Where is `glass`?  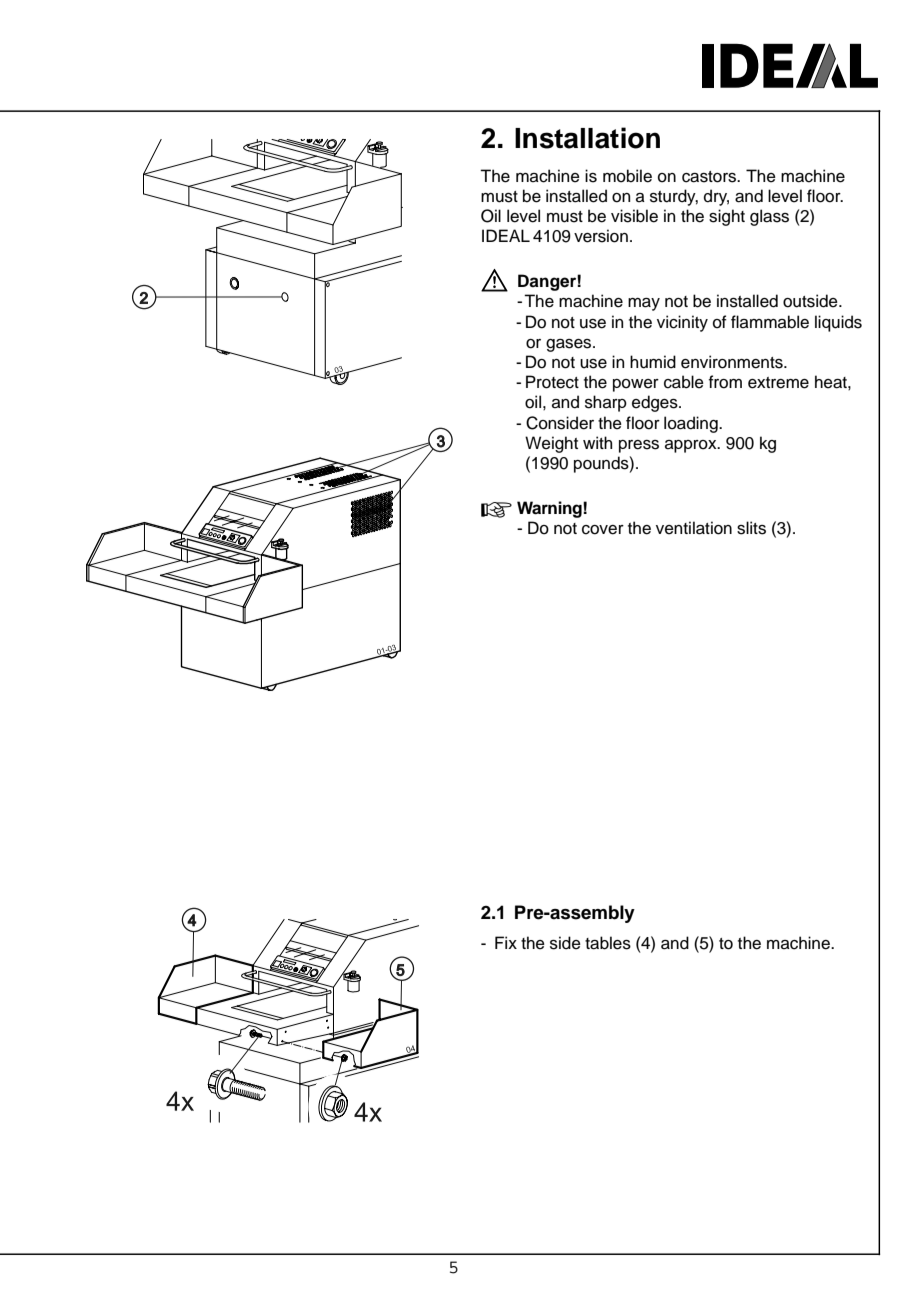 glass is located at coordinates (769, 217).
